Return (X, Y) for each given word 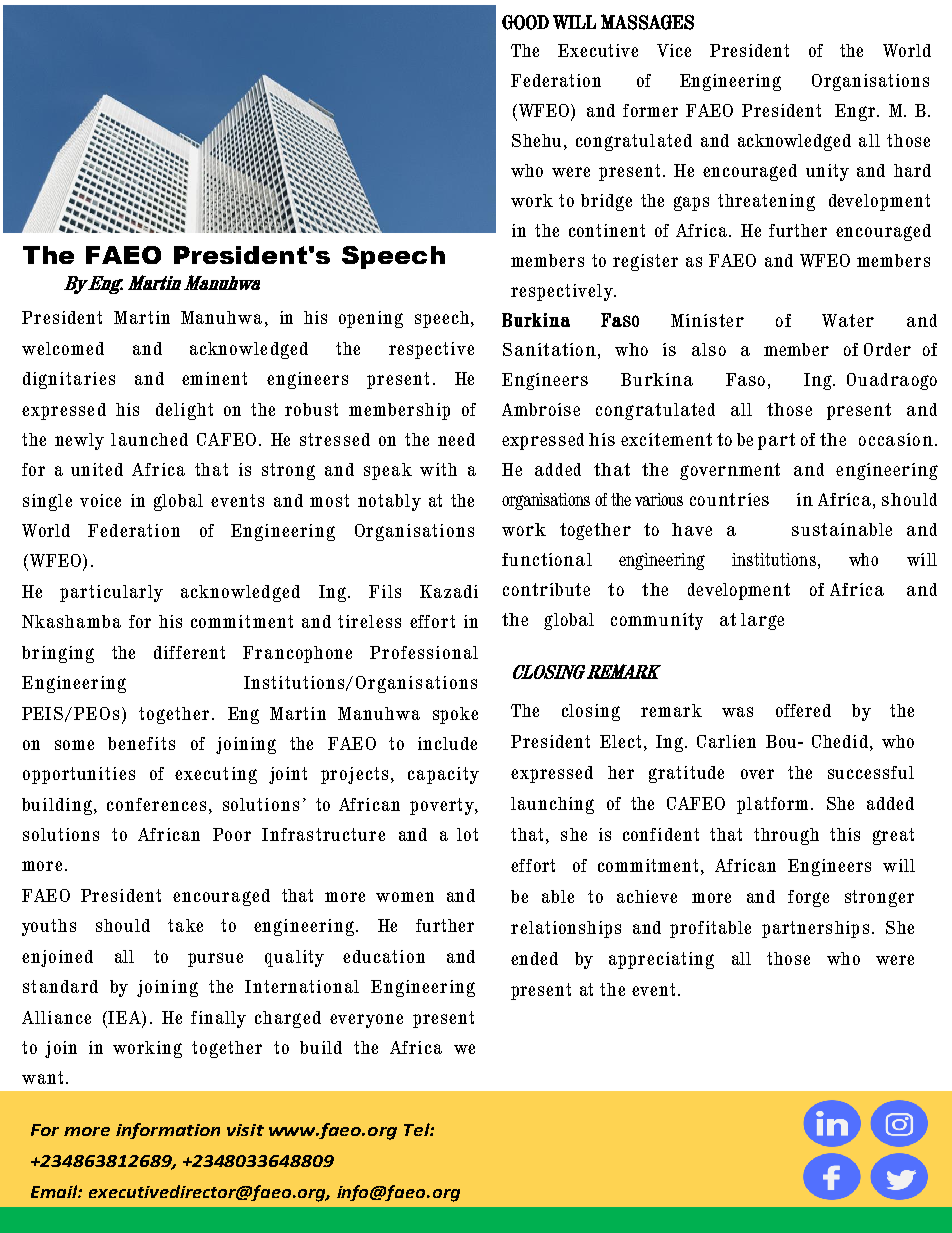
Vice (674, 50)
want (42, 1077)
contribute (546, 589)
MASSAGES (647, 22)
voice (100, 500)
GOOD (525, 22)
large (762, 621)
